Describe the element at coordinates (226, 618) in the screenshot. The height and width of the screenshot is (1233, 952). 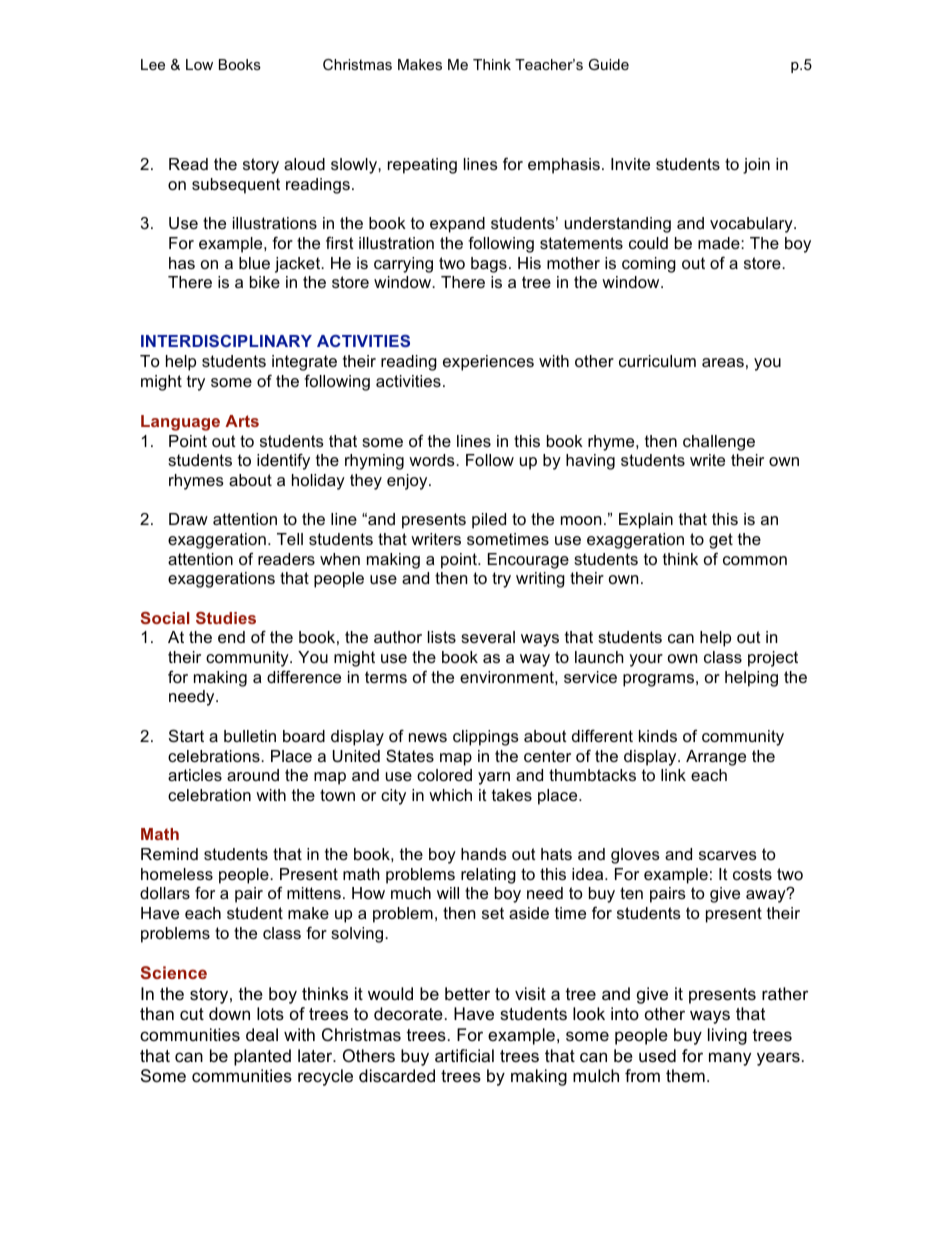
I see `Studies` at that location.
